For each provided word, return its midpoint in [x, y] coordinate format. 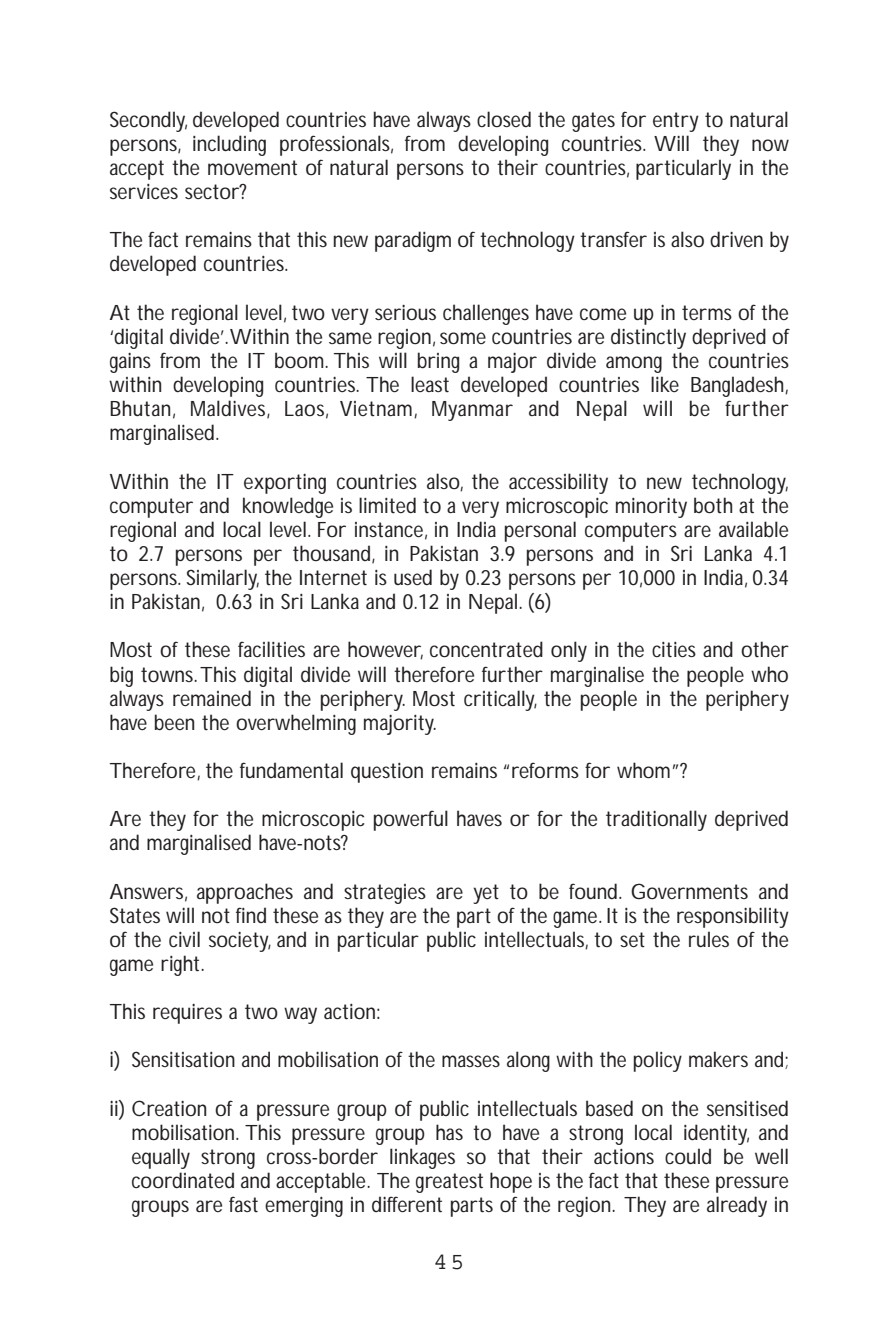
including [229, 145]
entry [676, 122]
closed [504, 119]
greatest [449, 1183]
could [688, 1156]
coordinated [183, 1180]
